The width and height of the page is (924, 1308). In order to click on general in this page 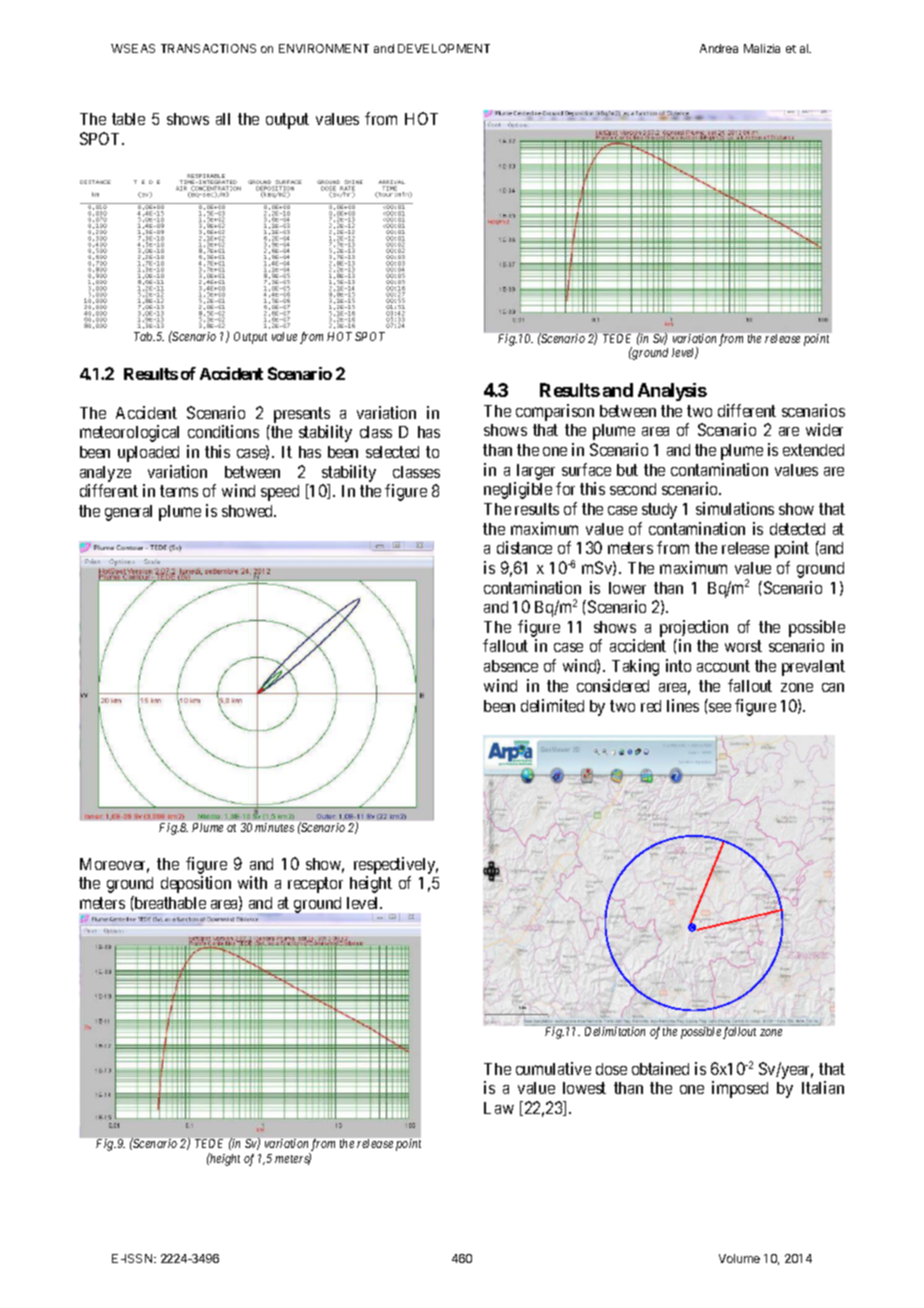, I will do `click(128, 513)`.
